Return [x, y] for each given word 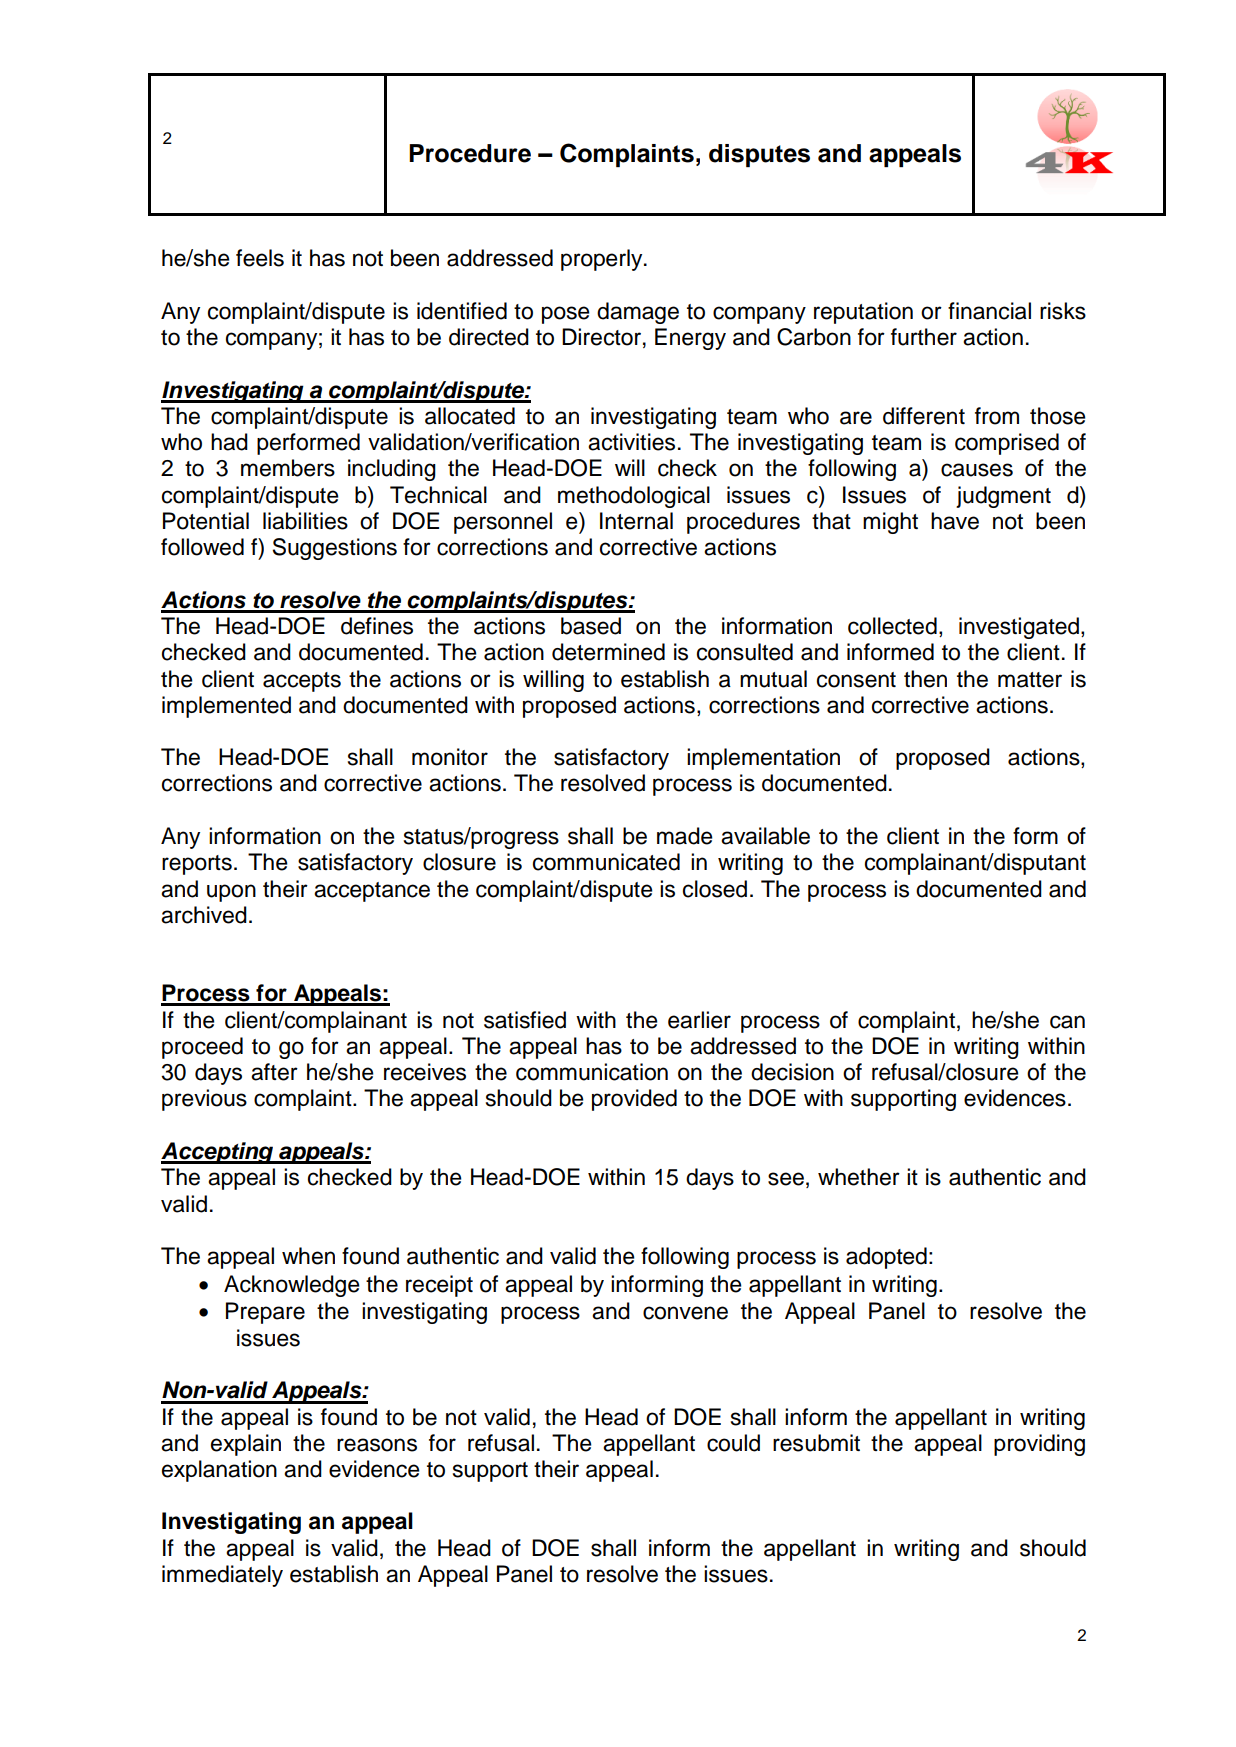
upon [231, 893]
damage [638, 313]
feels [260, 258]
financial [989, 311]
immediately [222, 1576]
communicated [606, 862]
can [1067, 1022]
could [733, 1443]
